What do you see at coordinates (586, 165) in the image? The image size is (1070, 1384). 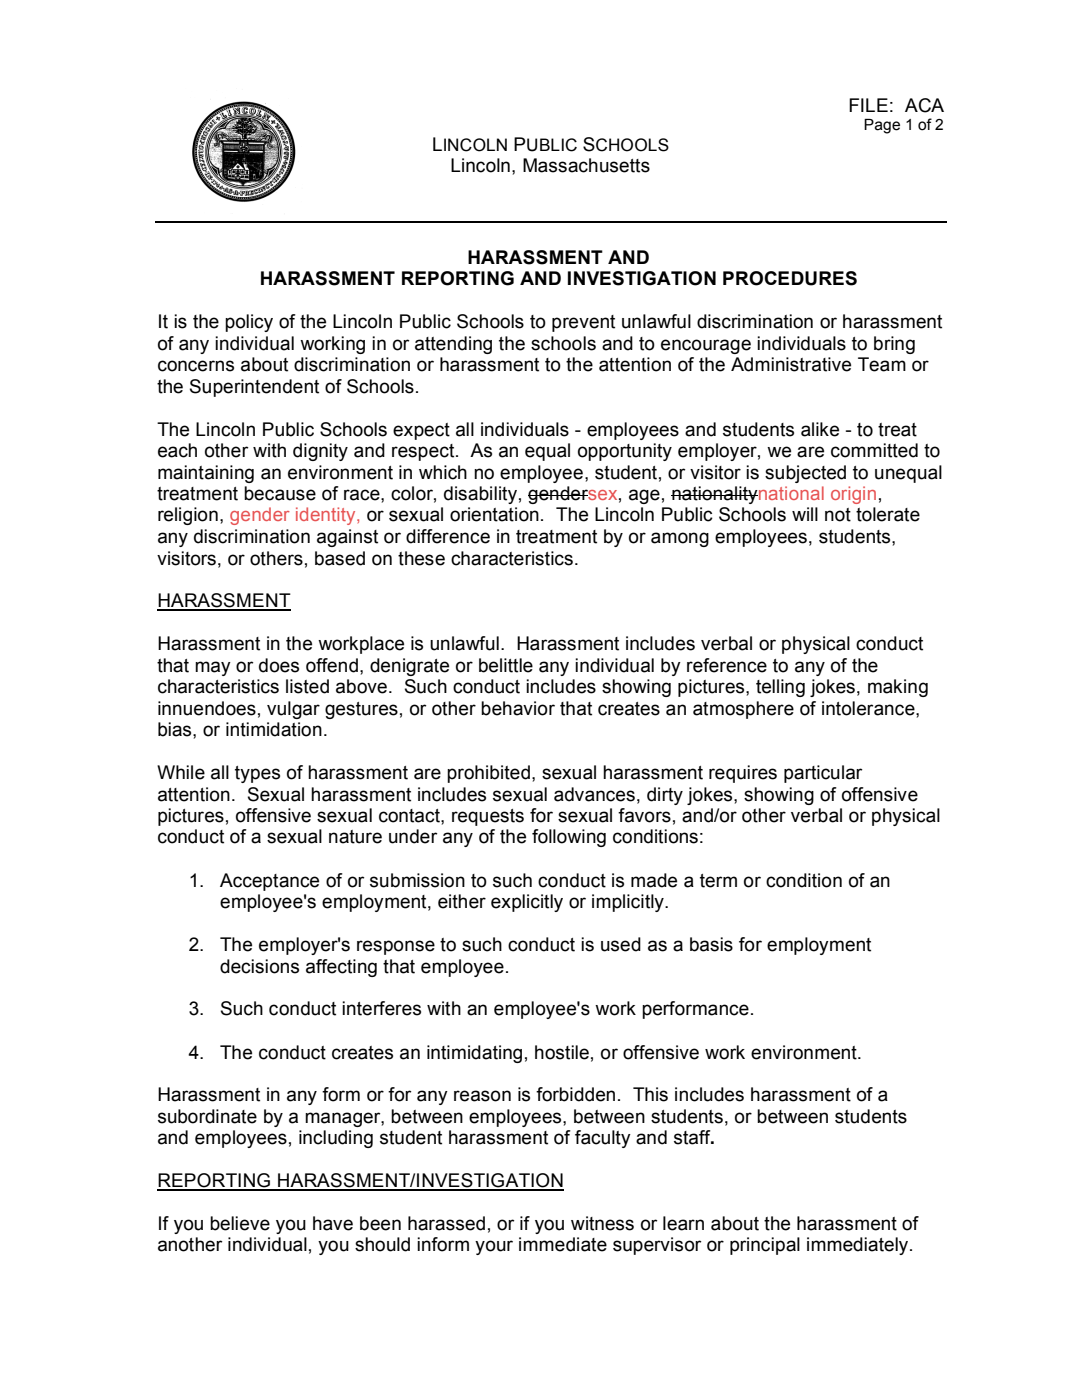 I see `Massachusetts` at bounding box center [586, 165].
